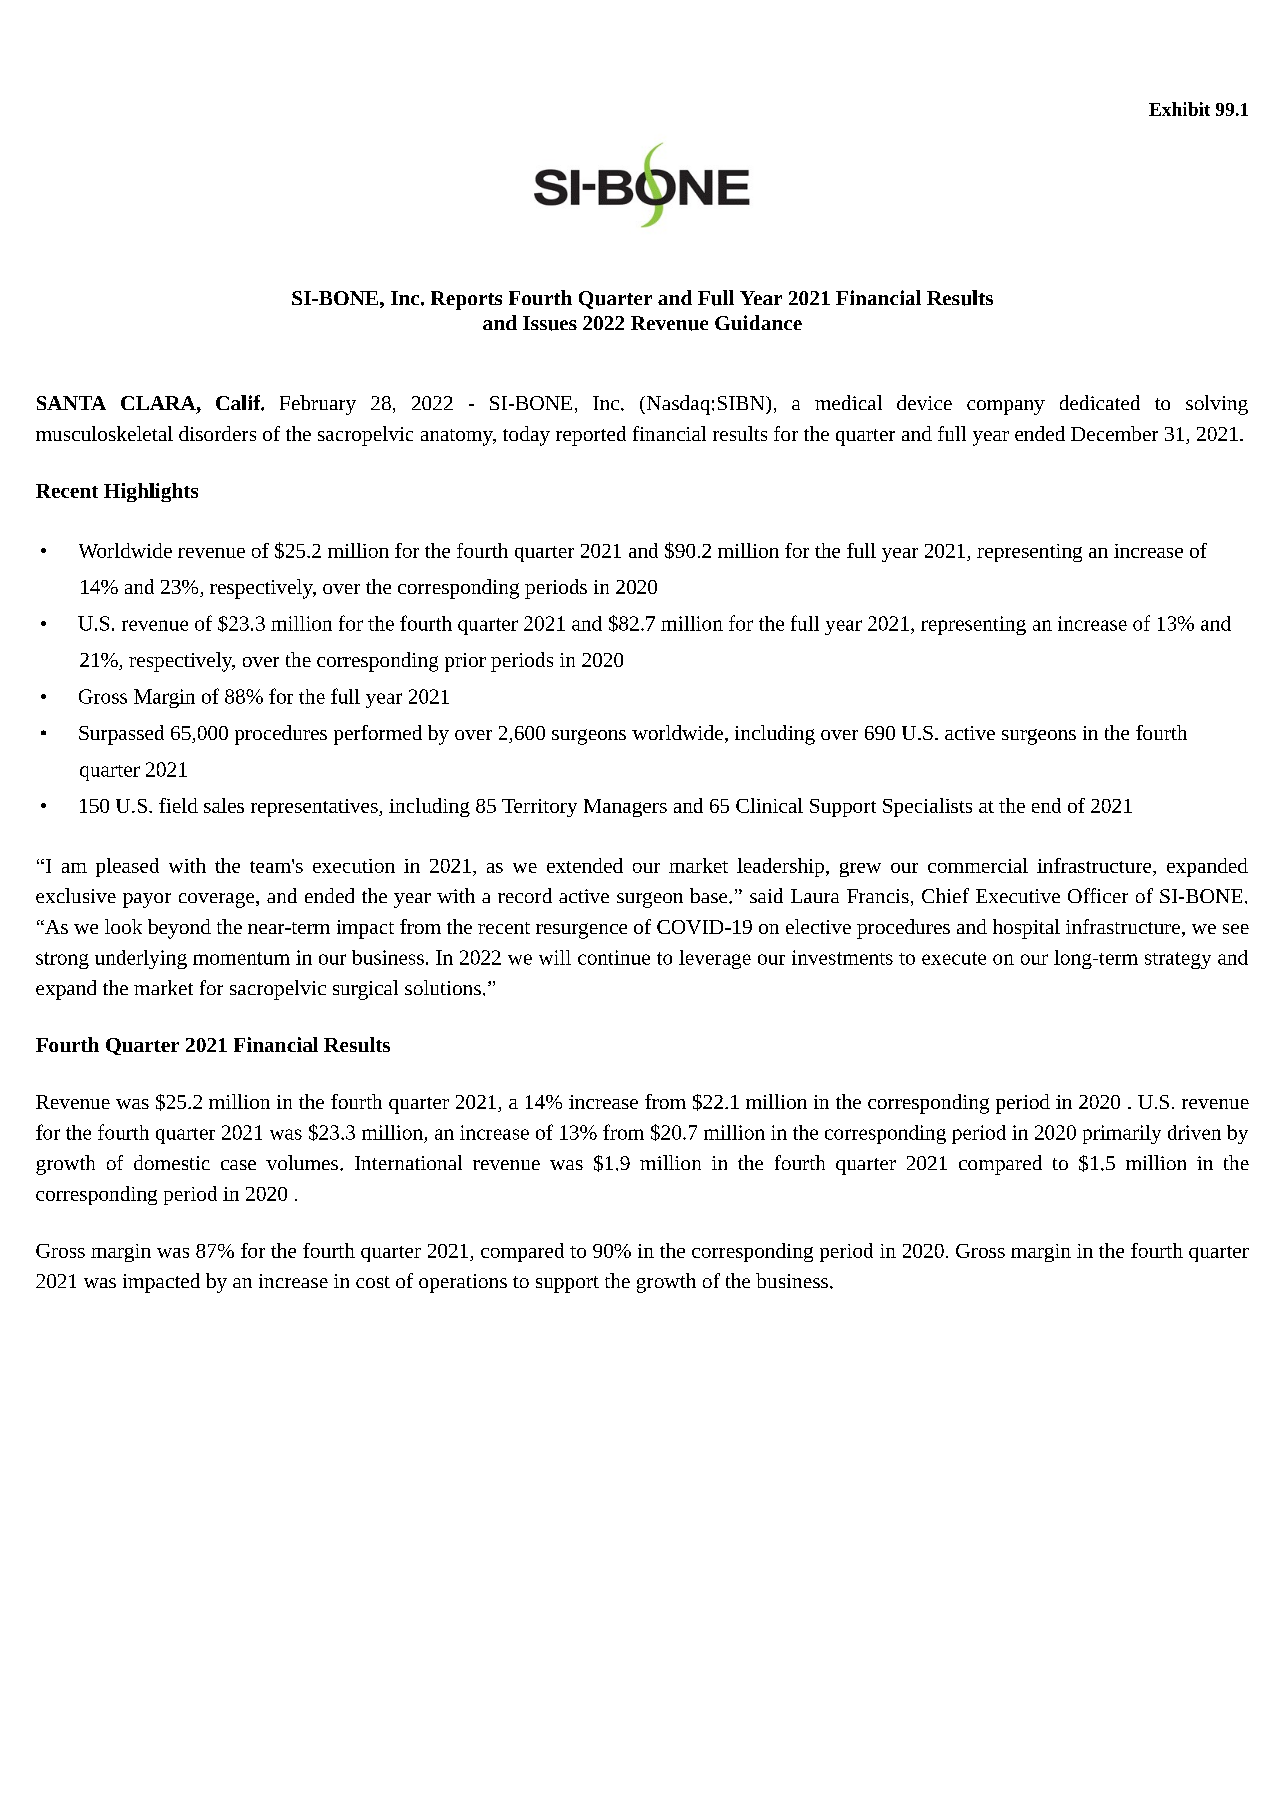  I want to click on Surpassed, so click(121, 735).
